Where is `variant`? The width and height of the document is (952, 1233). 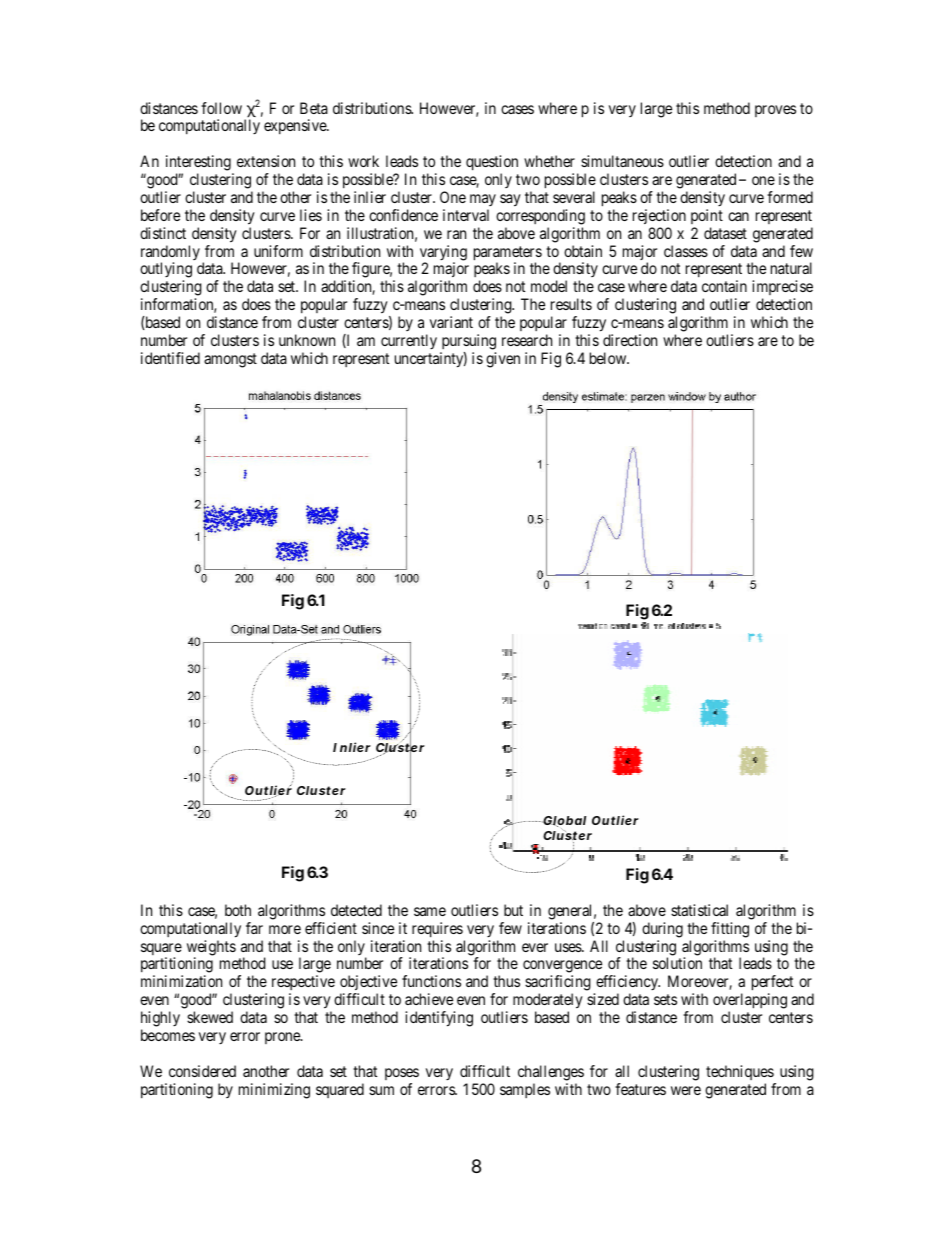 variant is located at coordinates (451, 322).
